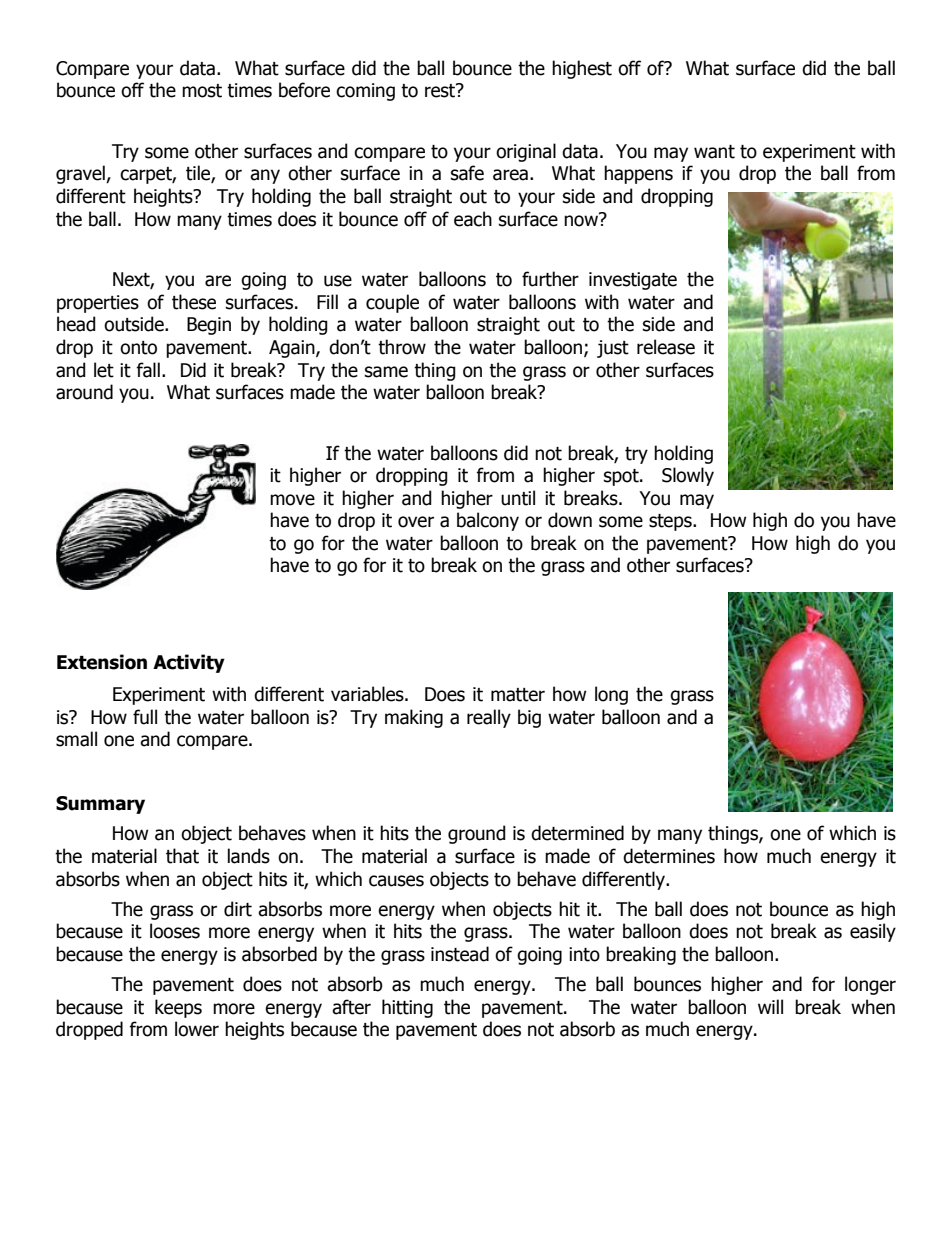  I want to click on rest, so click(441, 90).
